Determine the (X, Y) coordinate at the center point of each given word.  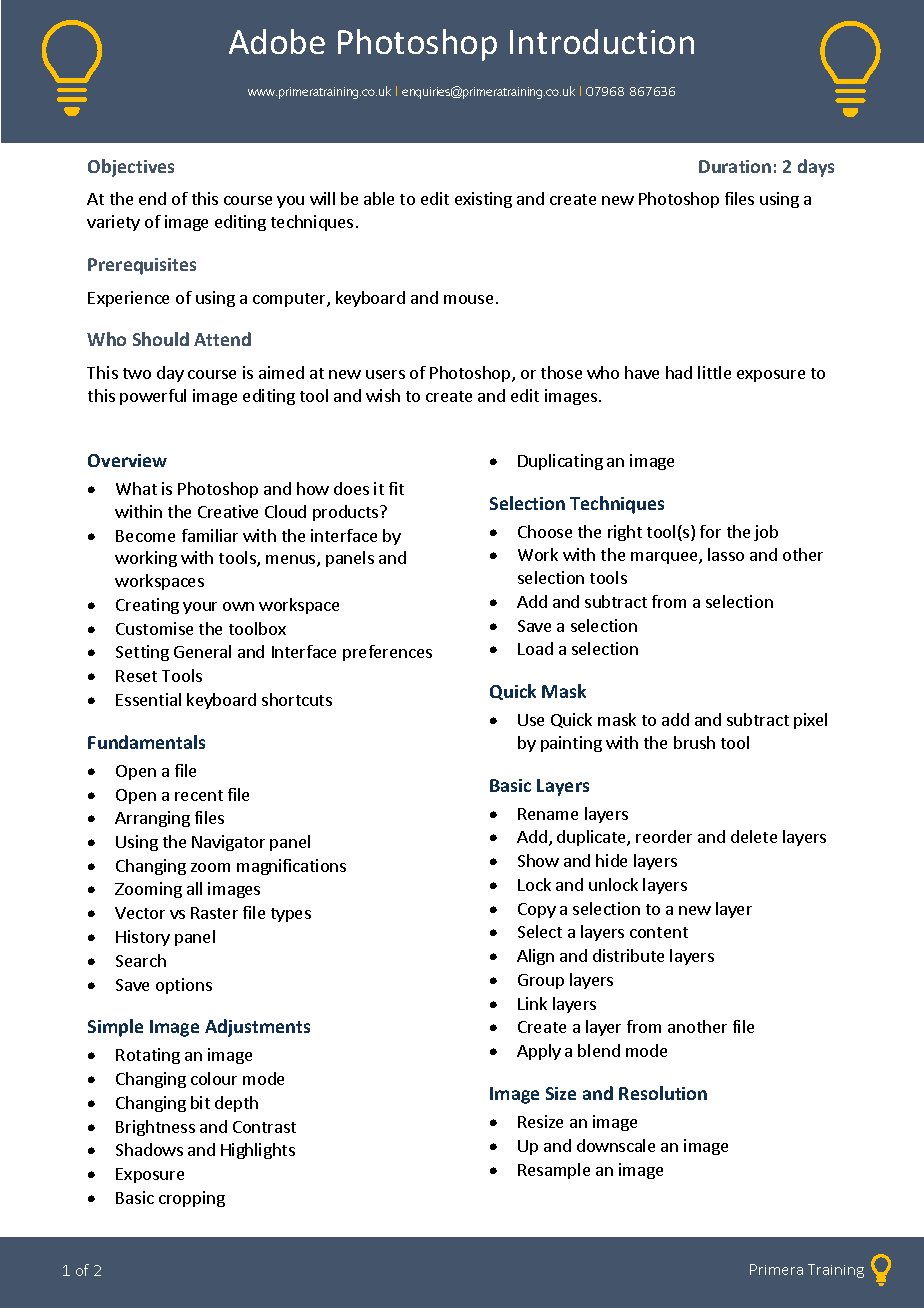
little (714, 372)
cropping (192, 1199)
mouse (468, 299)
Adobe (277, 41)
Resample (554, 1171)
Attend (222, 339)
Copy (537, 910)
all (194, 888)
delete (754, 836)
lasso (726, 554)
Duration (735, 166)
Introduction (602, 41)
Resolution (663, 1093)
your (200, 608)
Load (535, 648)
